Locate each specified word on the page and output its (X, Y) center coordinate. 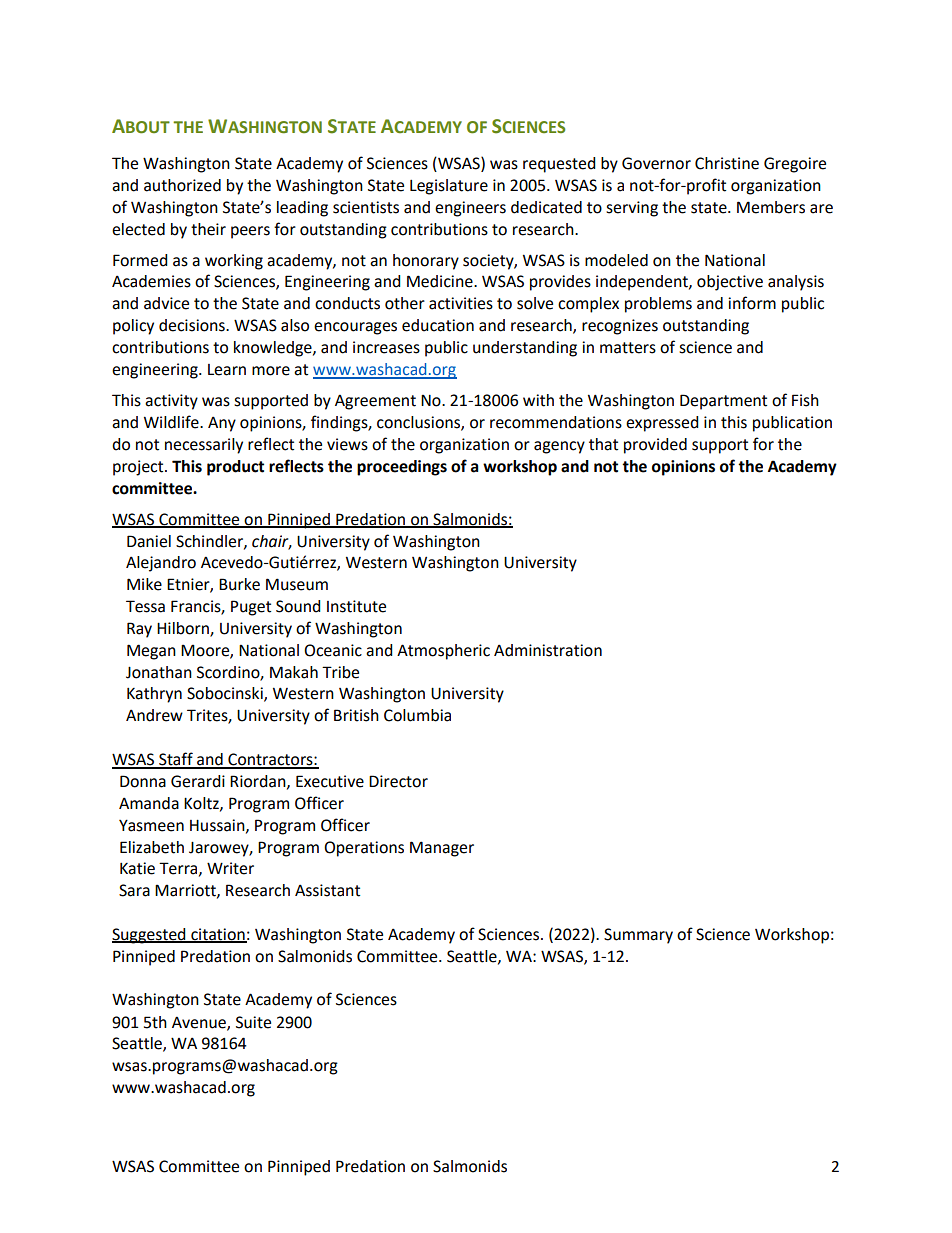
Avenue (200, 1023)
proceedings (402, 468)
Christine (727, 163)
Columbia (417, 715)
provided (655, 446)
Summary (638, 936)
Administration (548, 650)
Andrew (154, 715)
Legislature (449, 187)
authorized (182, 185)
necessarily (204, 446)
